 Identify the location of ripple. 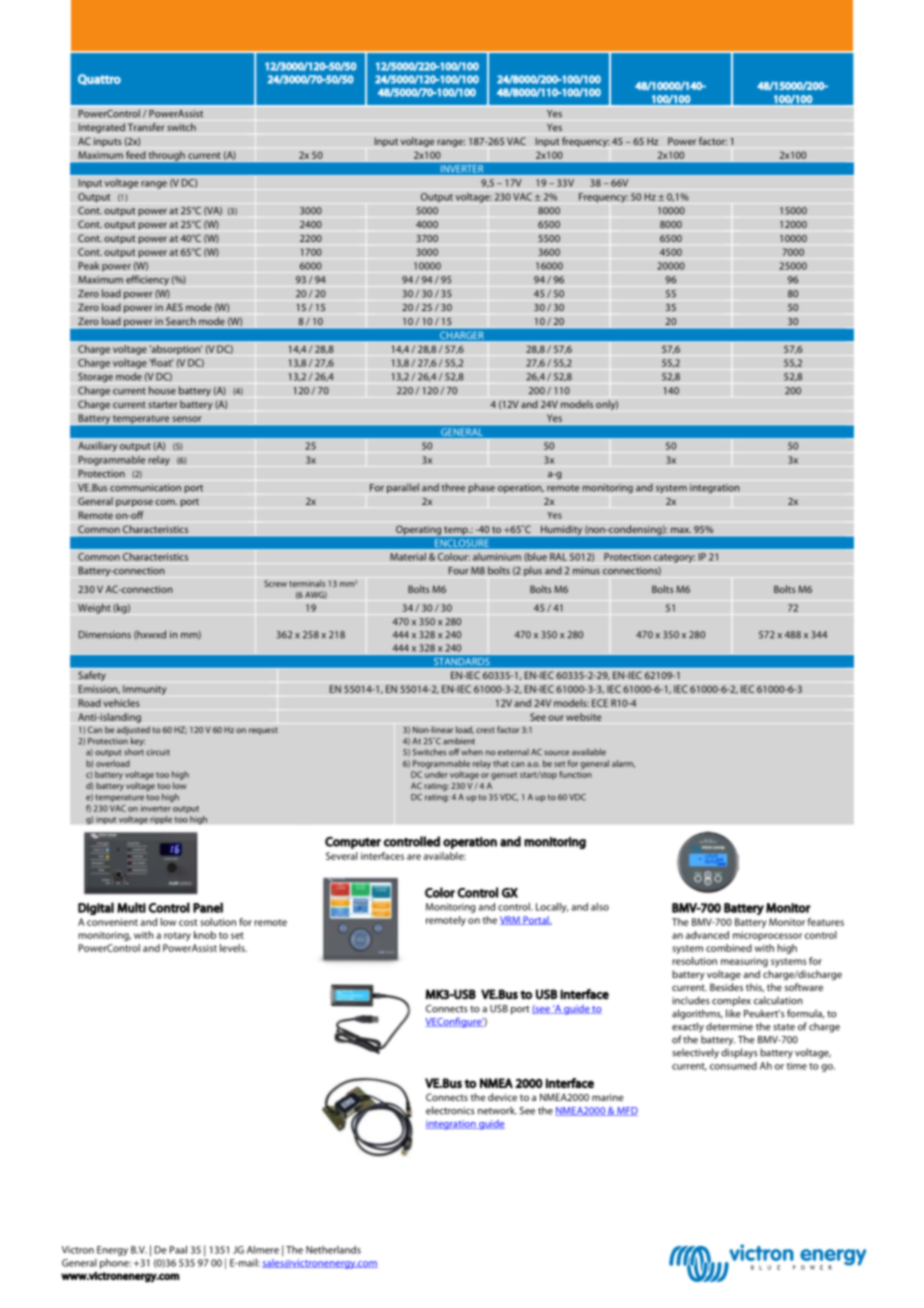
(161, 820).
